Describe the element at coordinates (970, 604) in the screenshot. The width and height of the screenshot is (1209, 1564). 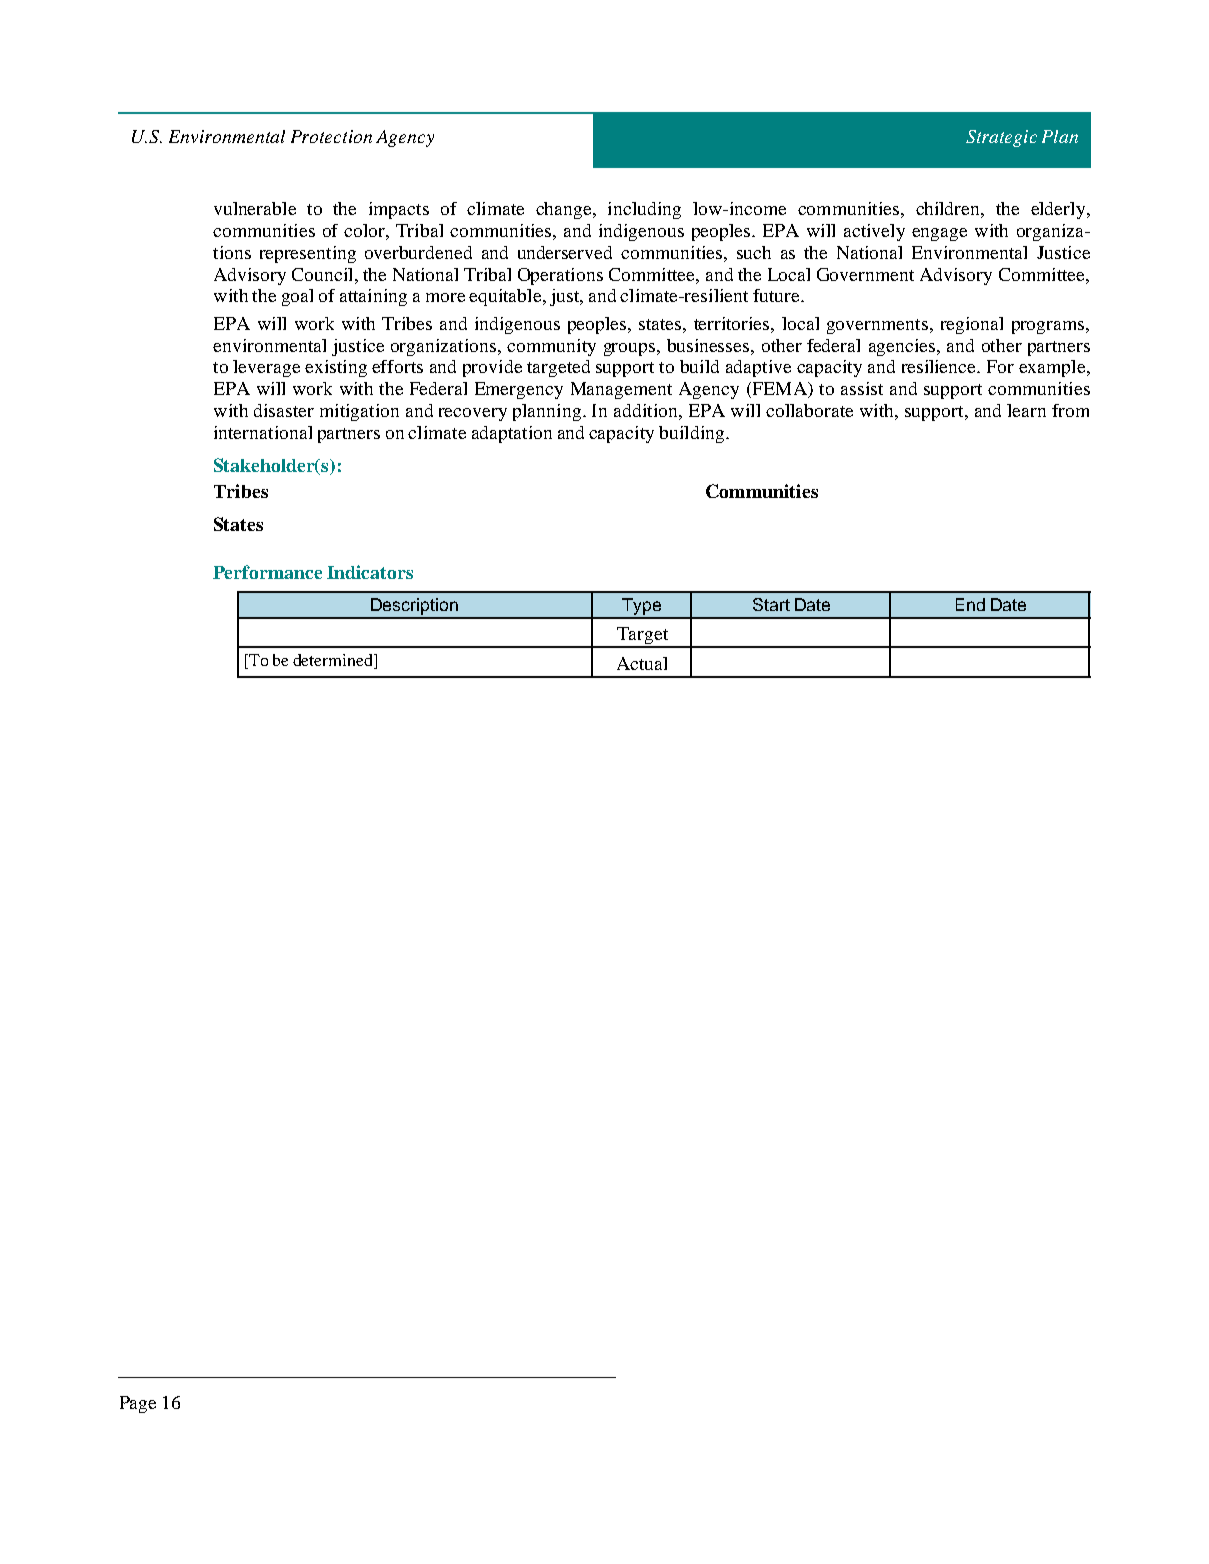
I see `End` at that location.
